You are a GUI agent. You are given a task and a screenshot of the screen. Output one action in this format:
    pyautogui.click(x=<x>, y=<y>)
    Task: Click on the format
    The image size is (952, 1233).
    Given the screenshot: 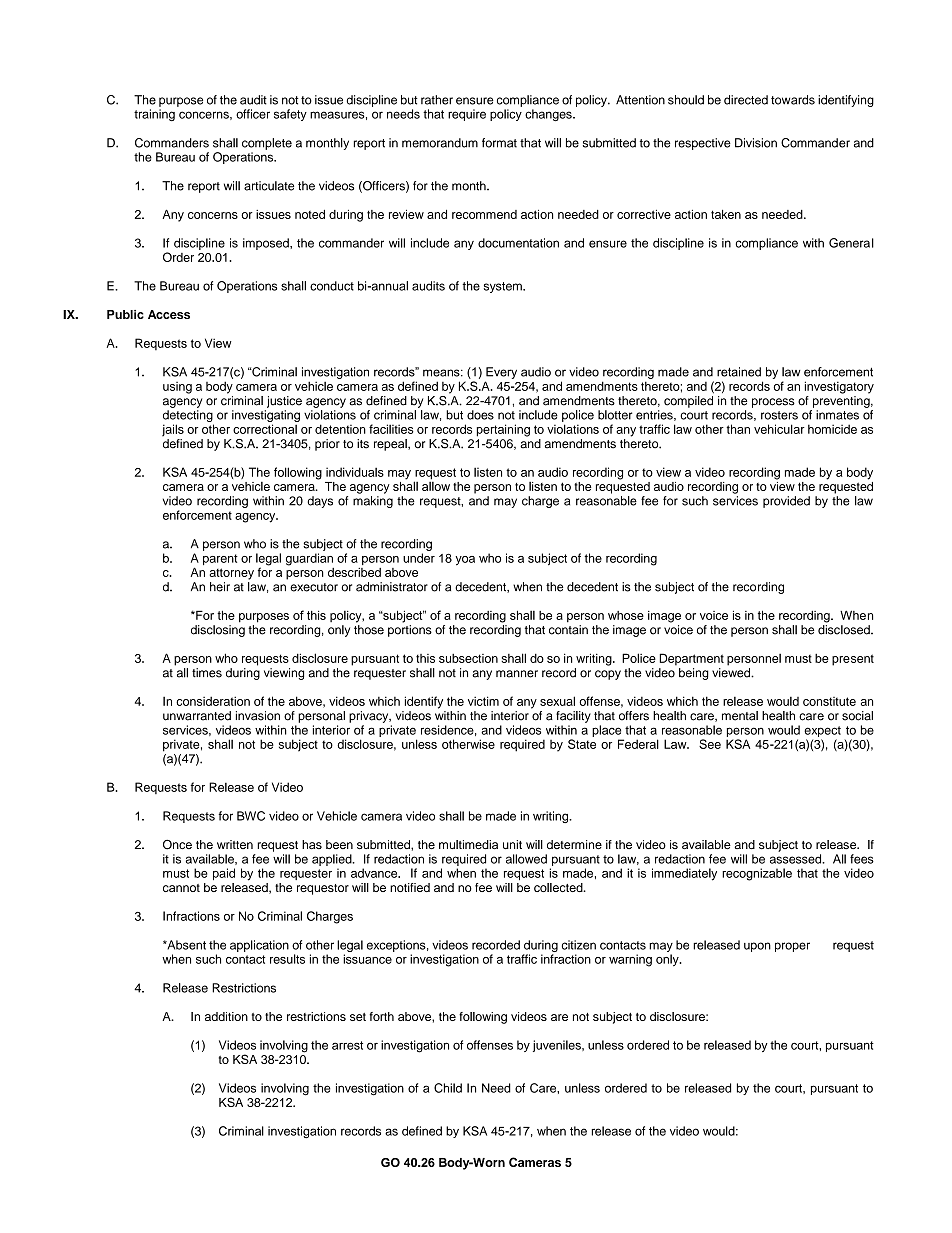 What is the action you would take?
    pyautogui.click(x=499, y=143)
